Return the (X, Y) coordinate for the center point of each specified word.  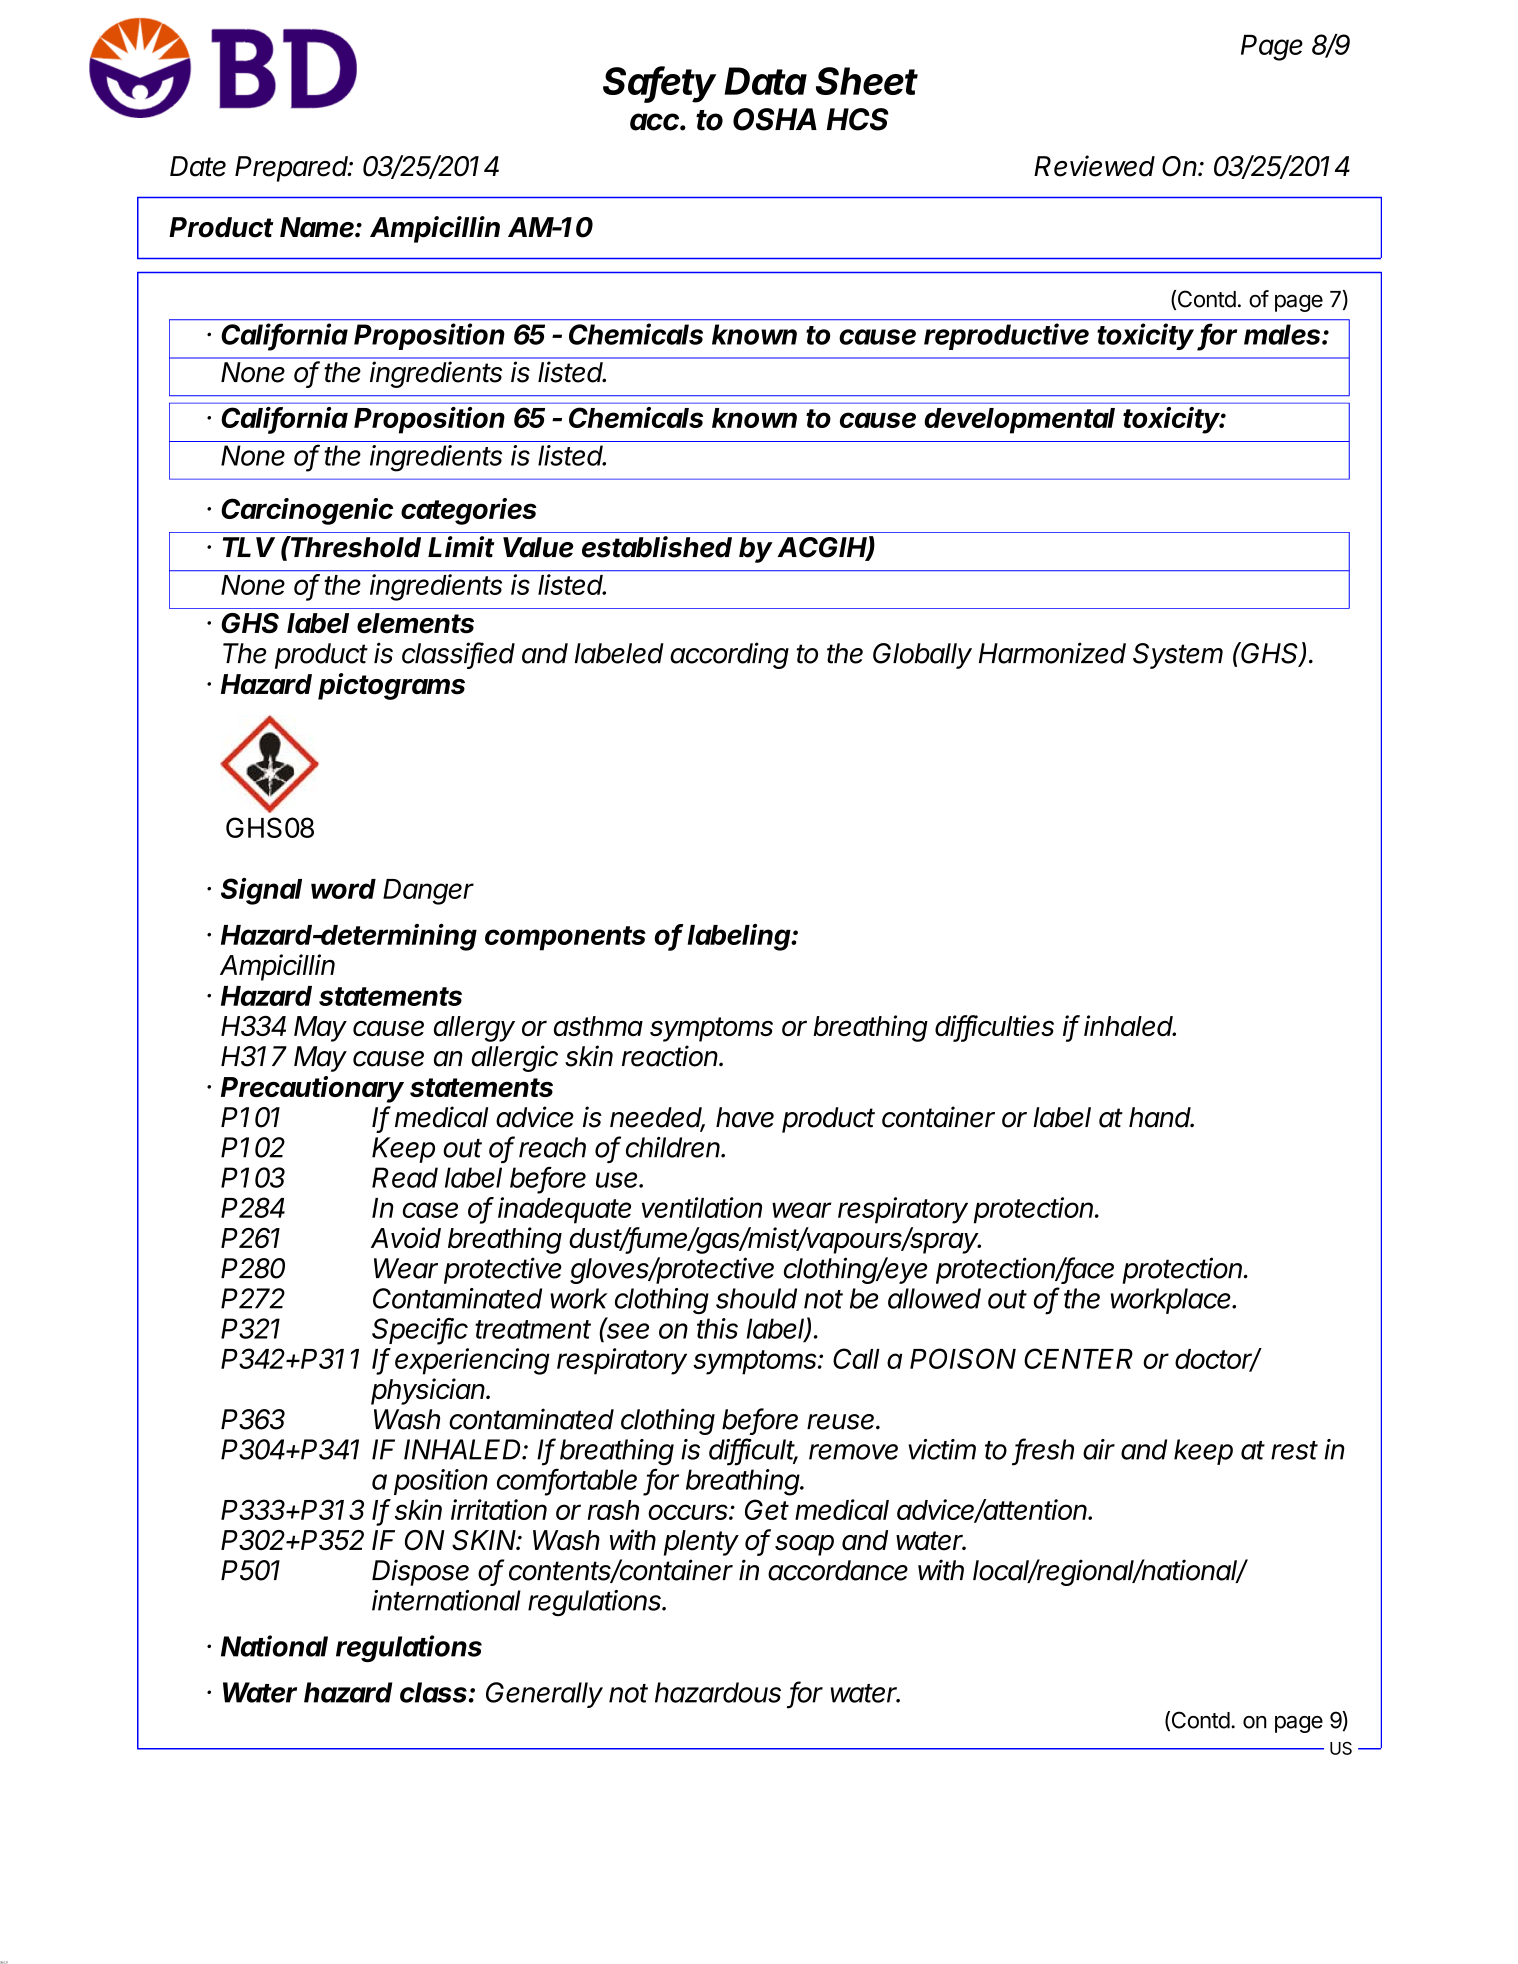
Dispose (420, 1572)
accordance (838, 1570)
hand (1161, 1117)
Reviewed (1094, 166)
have (745, 1117)
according (729, 655)
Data (765, 81)
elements (415, 623)
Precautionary (312, 1089)
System (1178, 656)
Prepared (293, 169)
